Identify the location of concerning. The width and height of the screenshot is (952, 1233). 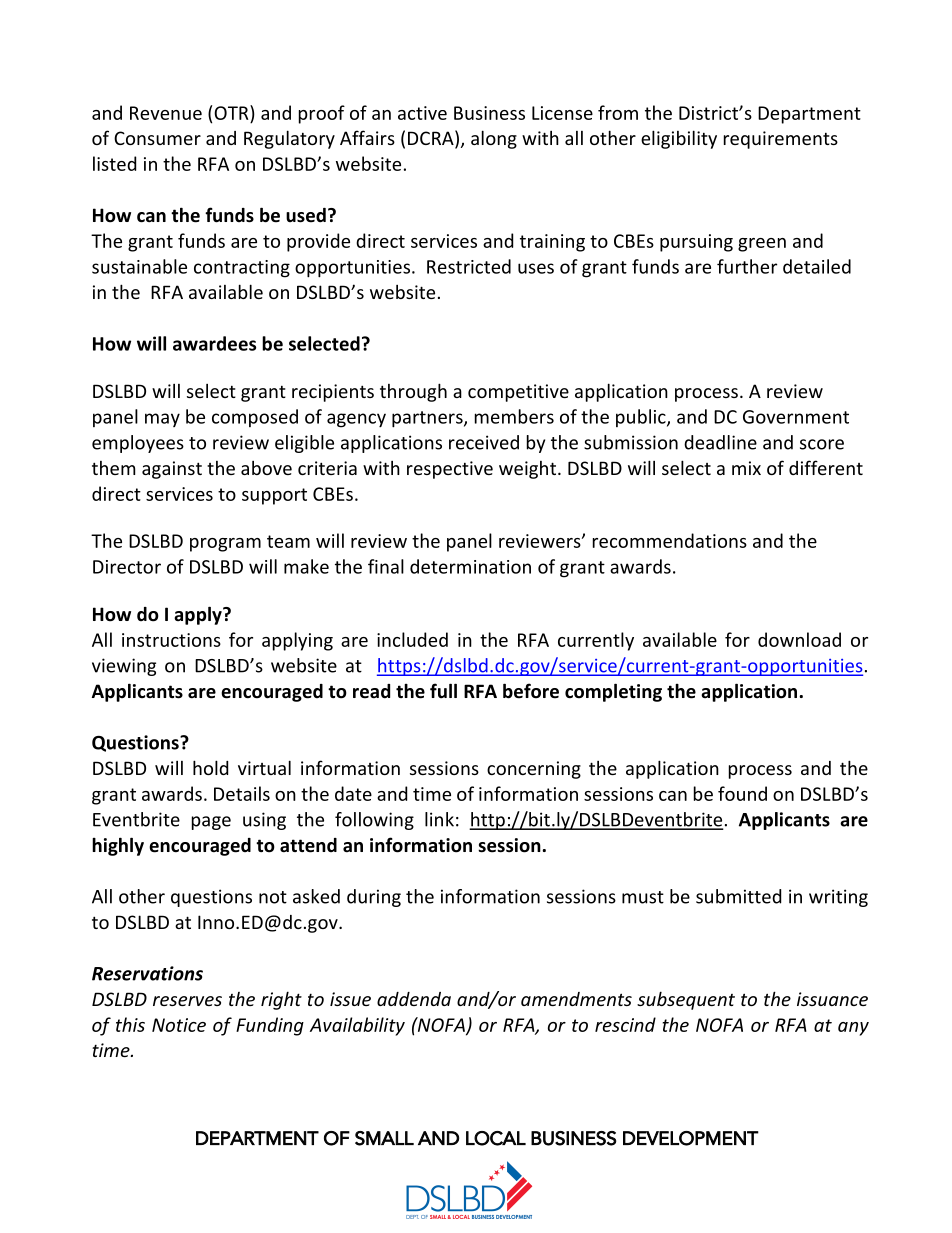
(534, 770).
